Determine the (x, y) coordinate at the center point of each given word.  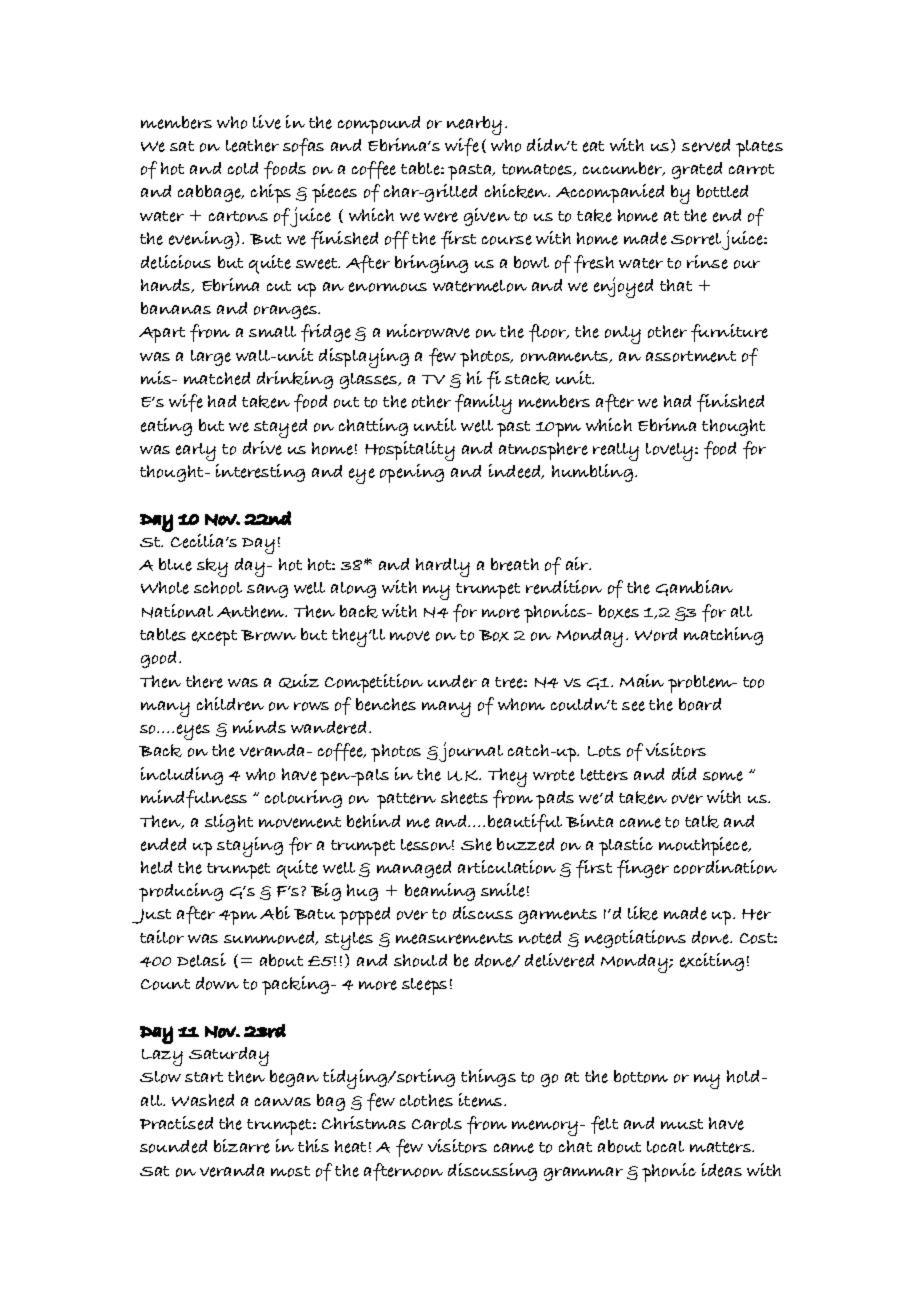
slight (229, 823)
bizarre (242, 1146)
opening (412, 473)
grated (697, 170)
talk (702, 821)
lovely (669, 452)
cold (243, 168)
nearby (474, 125)
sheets (464, 797)
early (196, 452)
